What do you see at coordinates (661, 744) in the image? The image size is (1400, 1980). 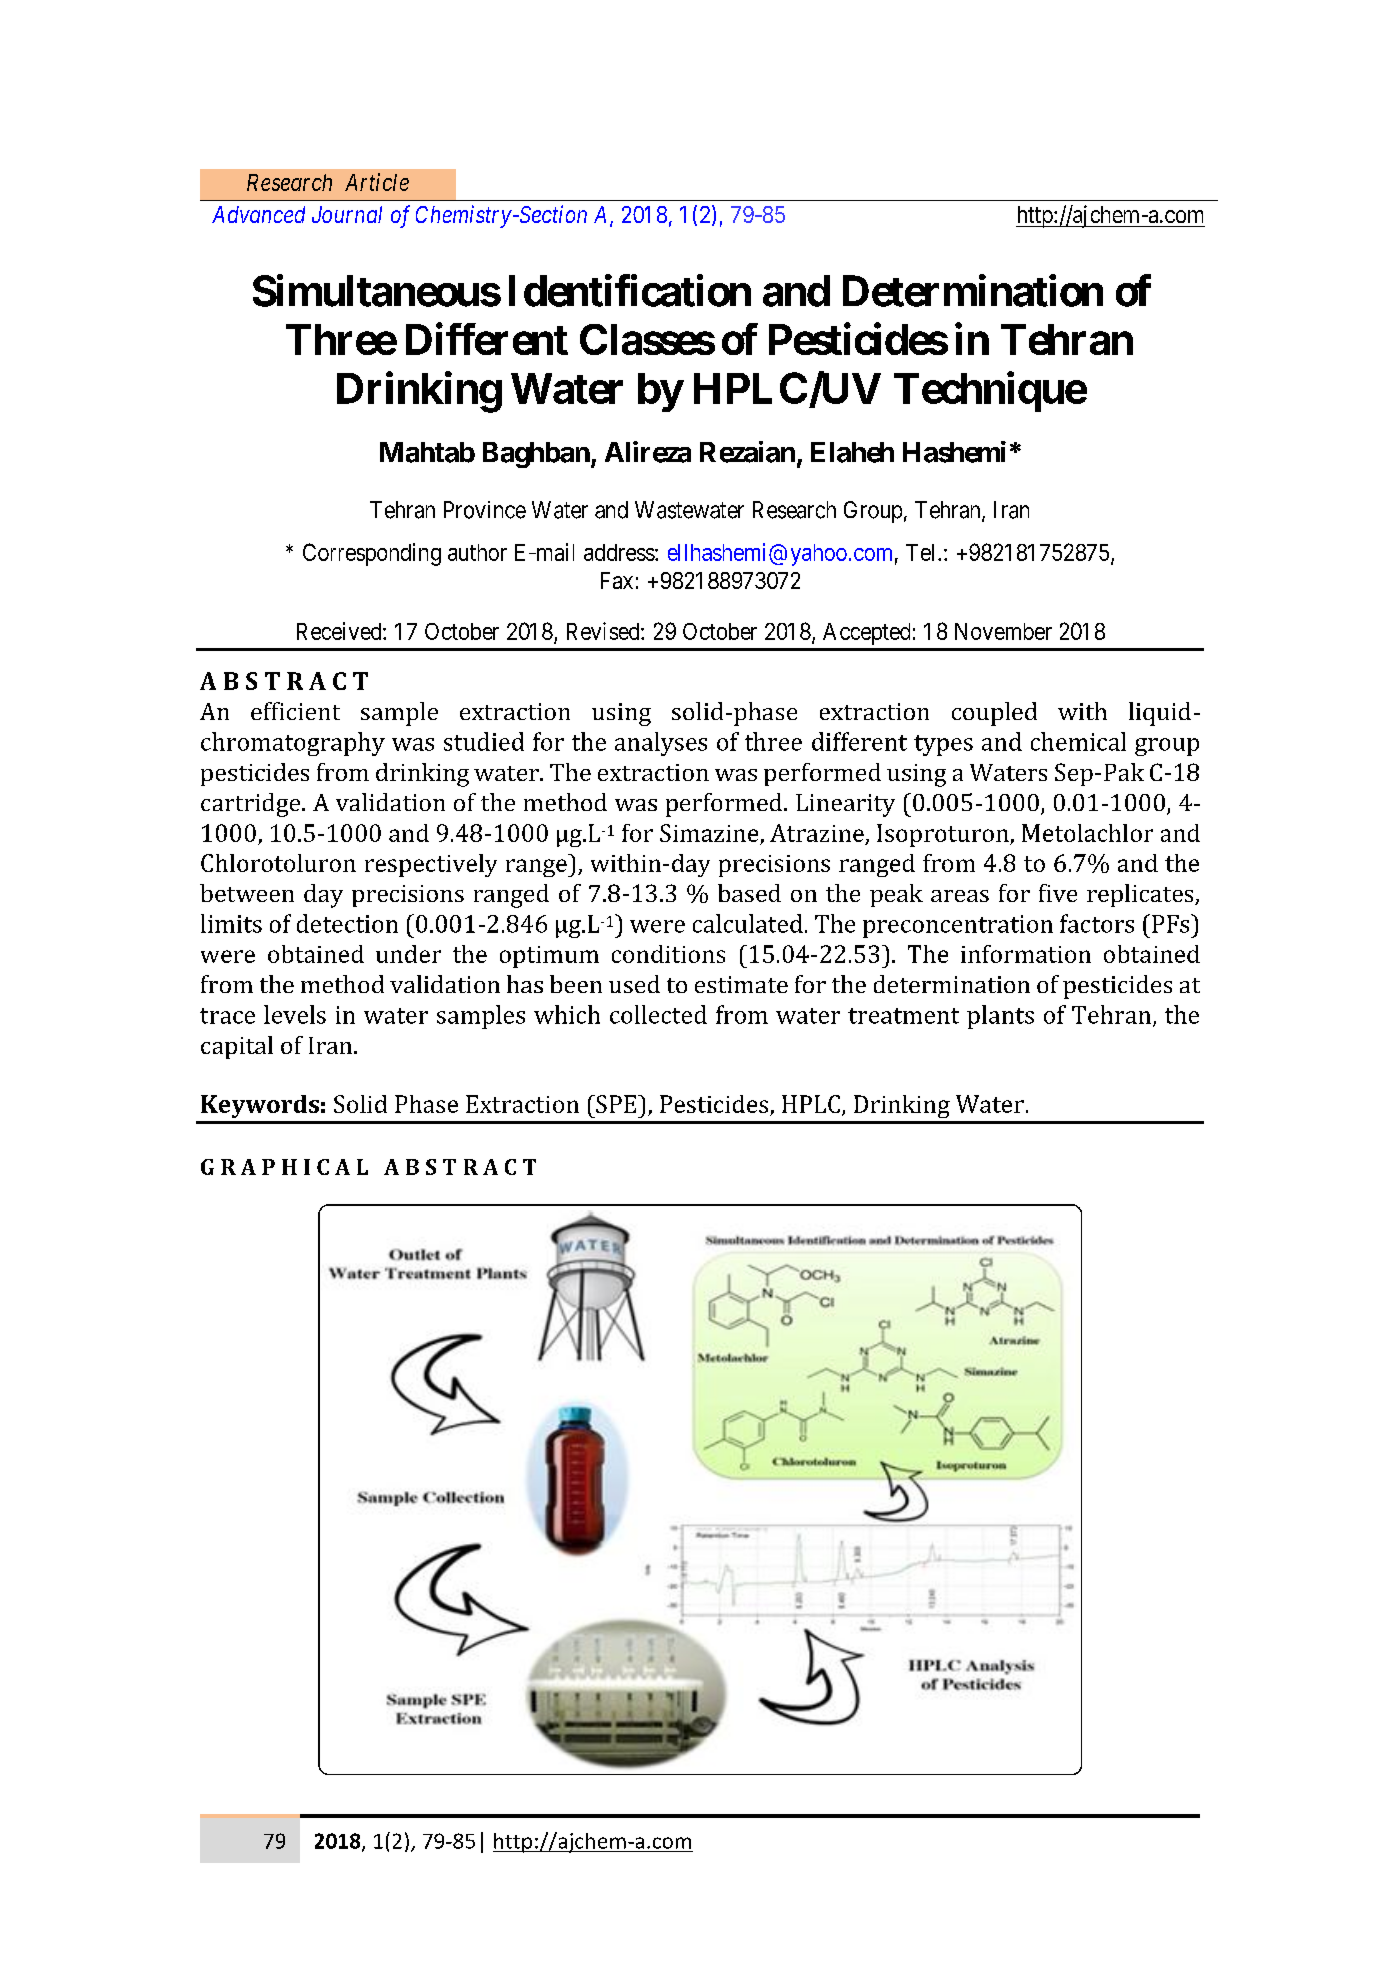 I see `analyses` at bounding box center [661, 744].
